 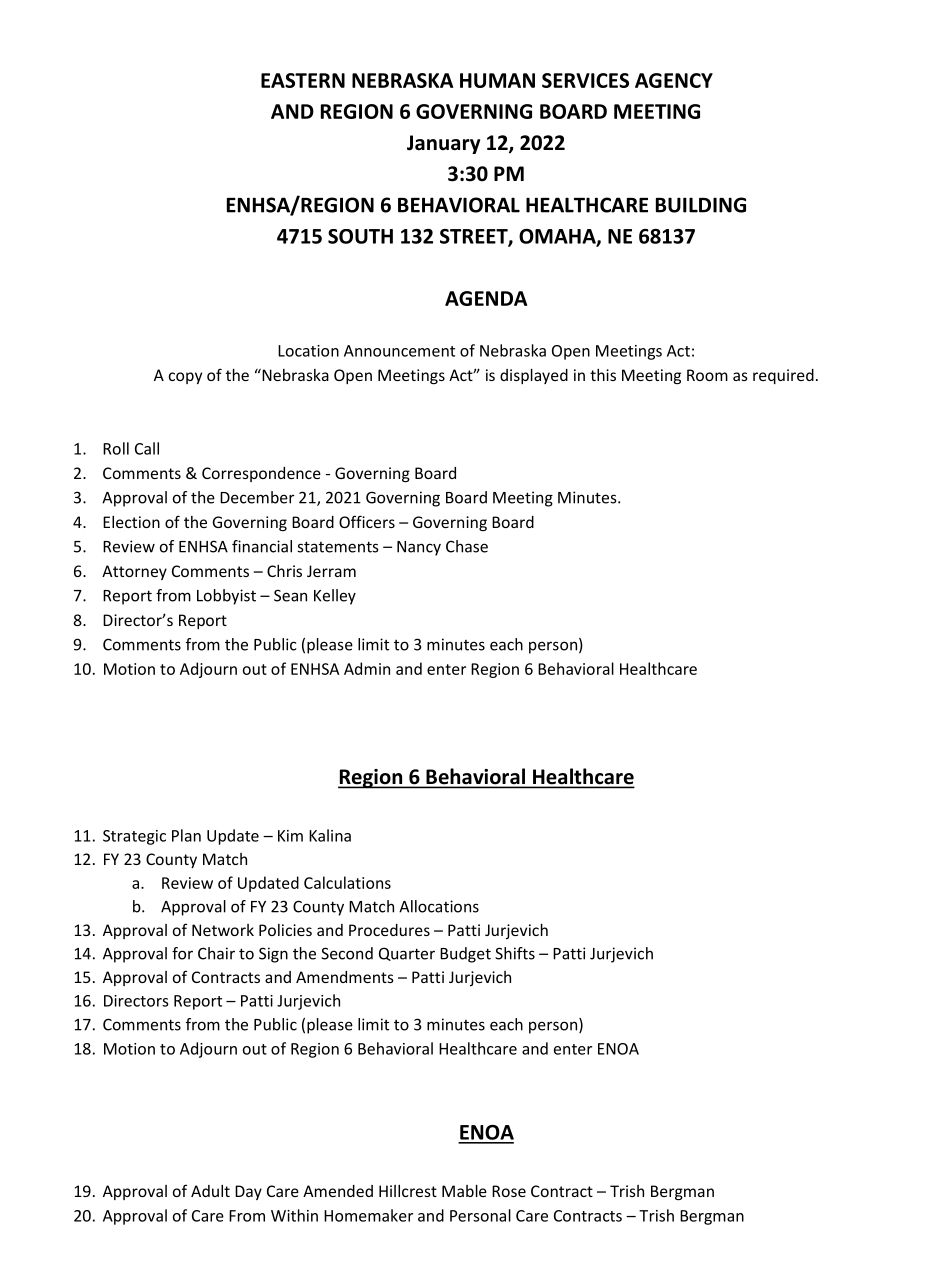 I want to click on January, so click(x=443, y=144).
